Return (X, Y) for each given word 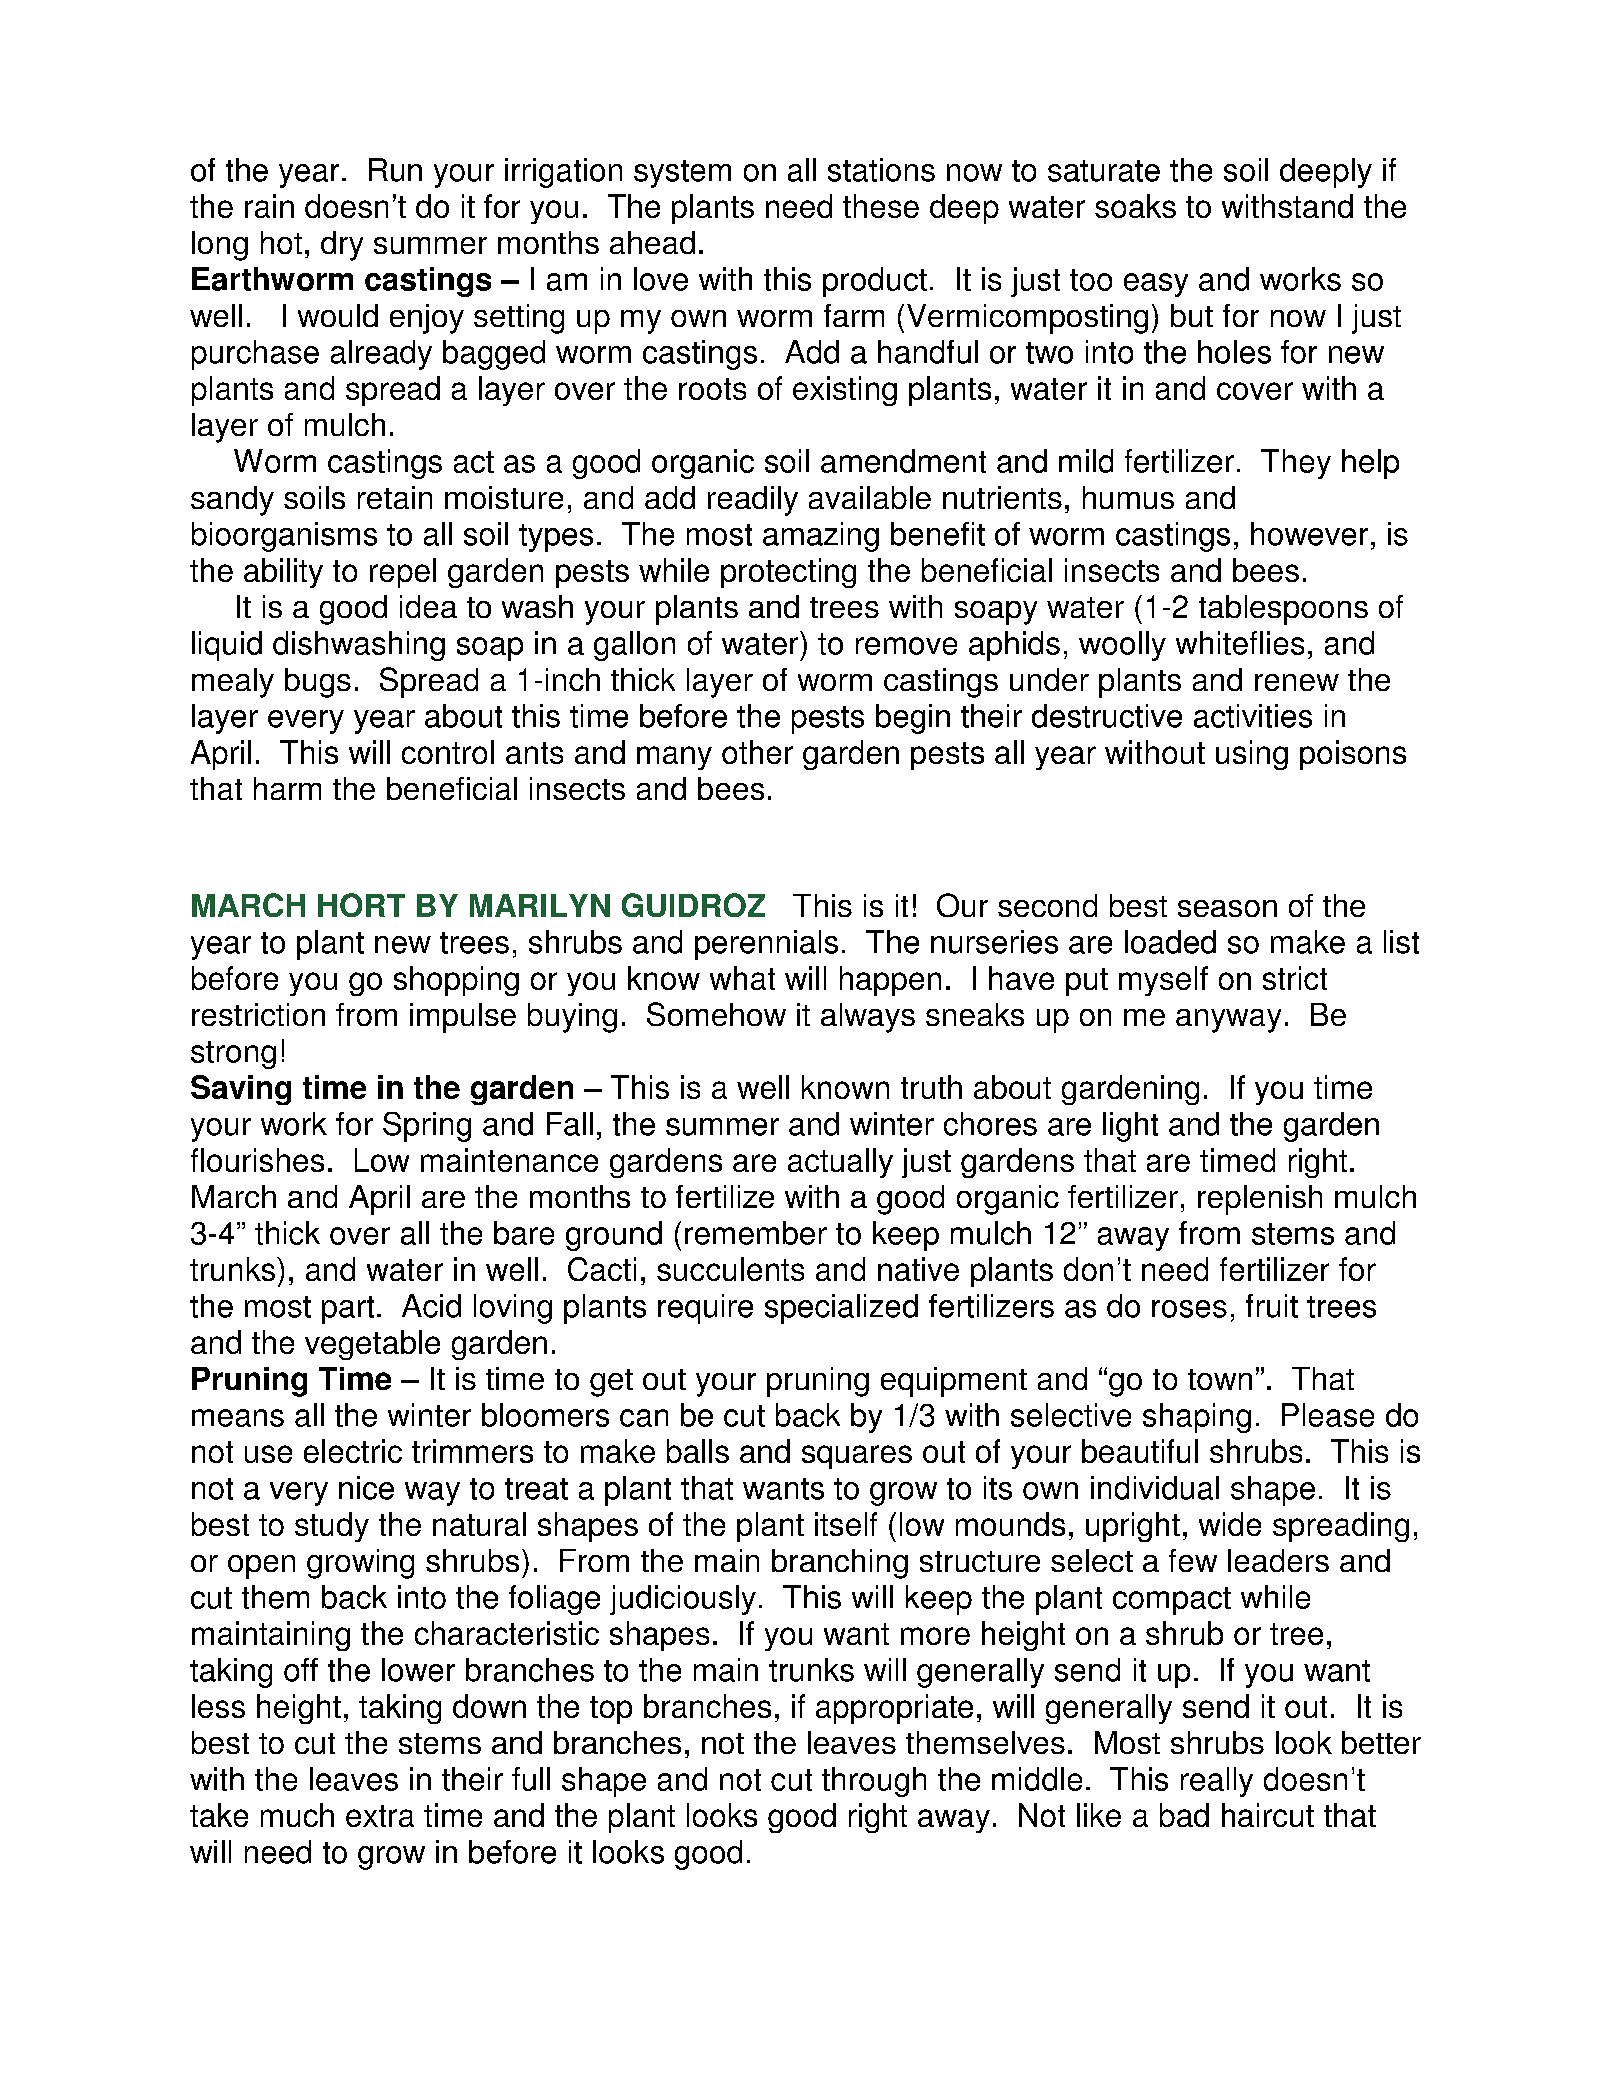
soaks (1135, 206)
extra (380, 1816)
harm (287, 788)
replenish (1260, 1200)
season (1227, 908)
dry (342, 246)
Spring (427, 1127)
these (881, 206)
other (757, 752)
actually (840, 1163)
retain (395, 497)
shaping (1197, 1418)
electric (353, 1451)
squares (857, 1457)
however (1309, 534)
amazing (821, 537)
